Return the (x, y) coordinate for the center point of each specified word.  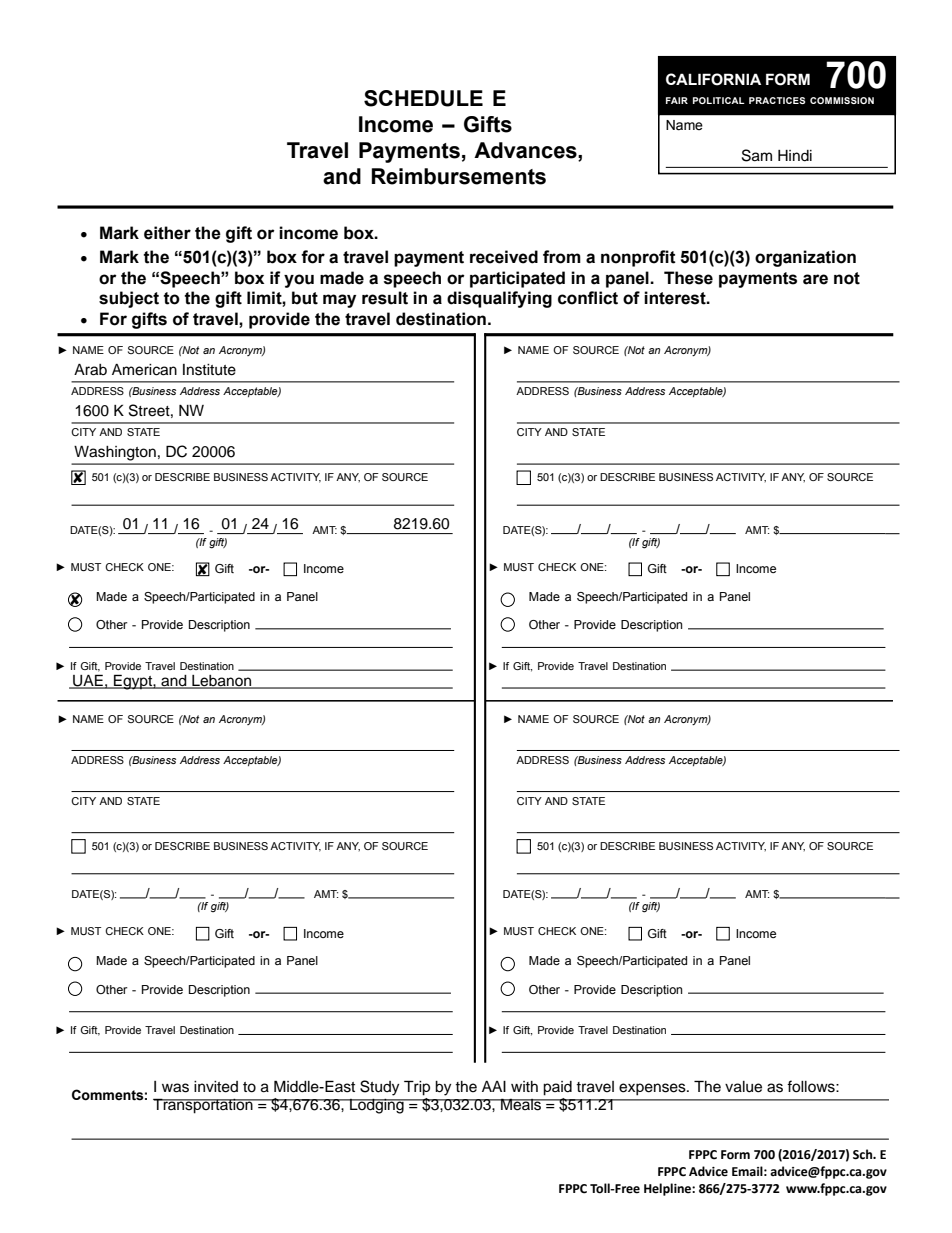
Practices (777, 100)
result (385, 298)
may (339, 301)
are (815, 279)
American (144, 370)
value (743, 1087)
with (524, 1086)
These (688, 278)
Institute (209, 370)
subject (129, 299)
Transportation (204, 1106)
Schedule (423, 98)
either (167, 233)
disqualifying (499, 299)
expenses (653, 1089)
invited (216, 1087)
